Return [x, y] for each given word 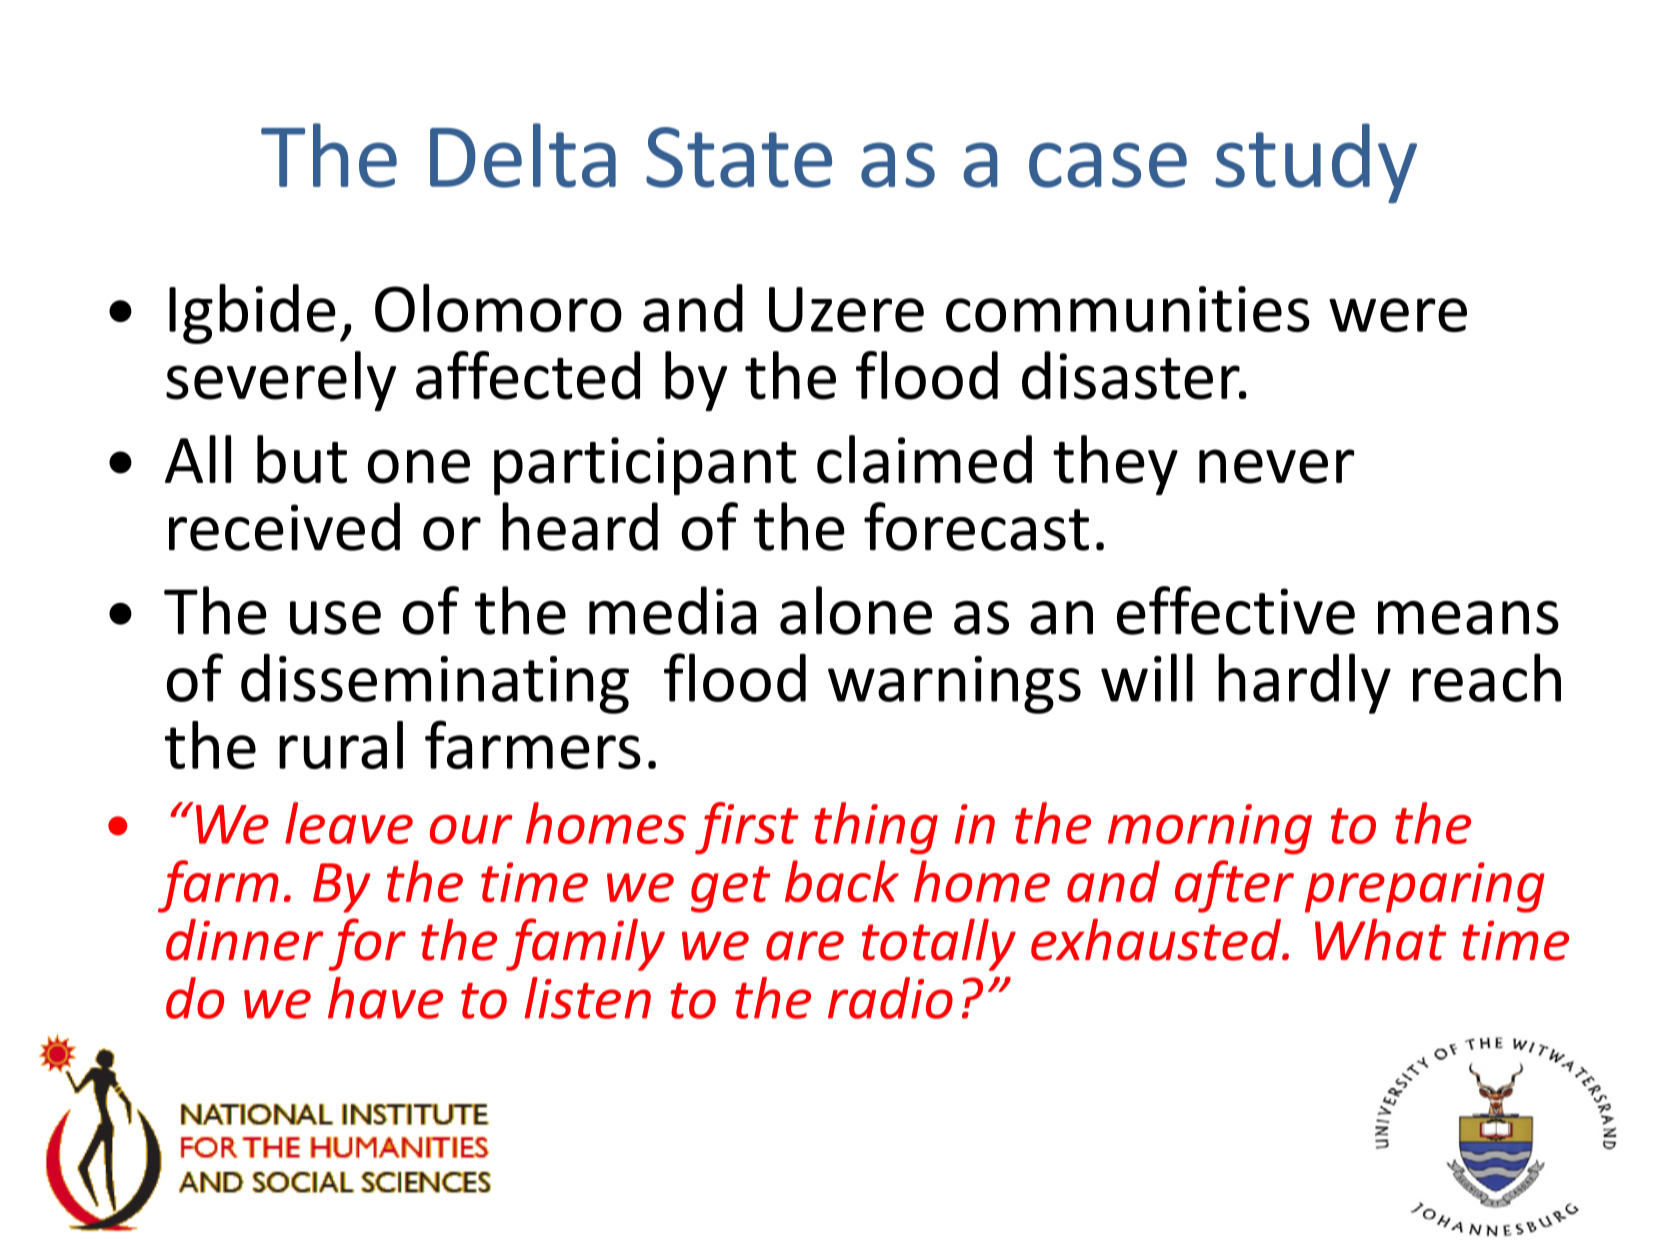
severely [281, 381]
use [335, 618]
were [1398, 315]
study [1316, 163]
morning [1210, 829]
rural [341, 745]
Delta [523, 155]
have [385, 998]
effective [1236, 610]
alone [856, 610]
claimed [924, 459]
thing [876, 828]
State [739, 157]
